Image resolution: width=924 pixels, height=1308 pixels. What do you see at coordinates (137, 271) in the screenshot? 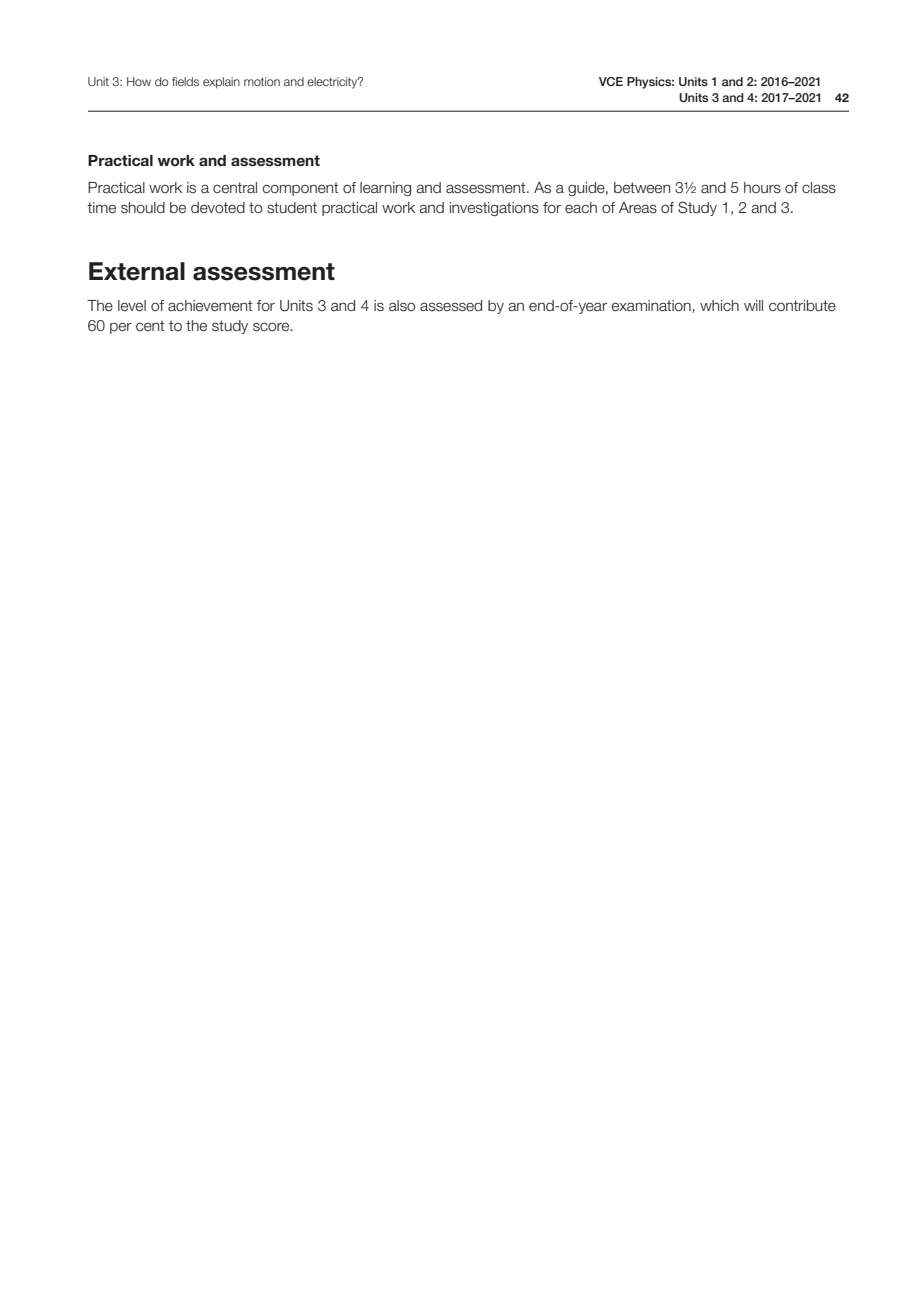
I see `External` at bounding box center [137, 271].
